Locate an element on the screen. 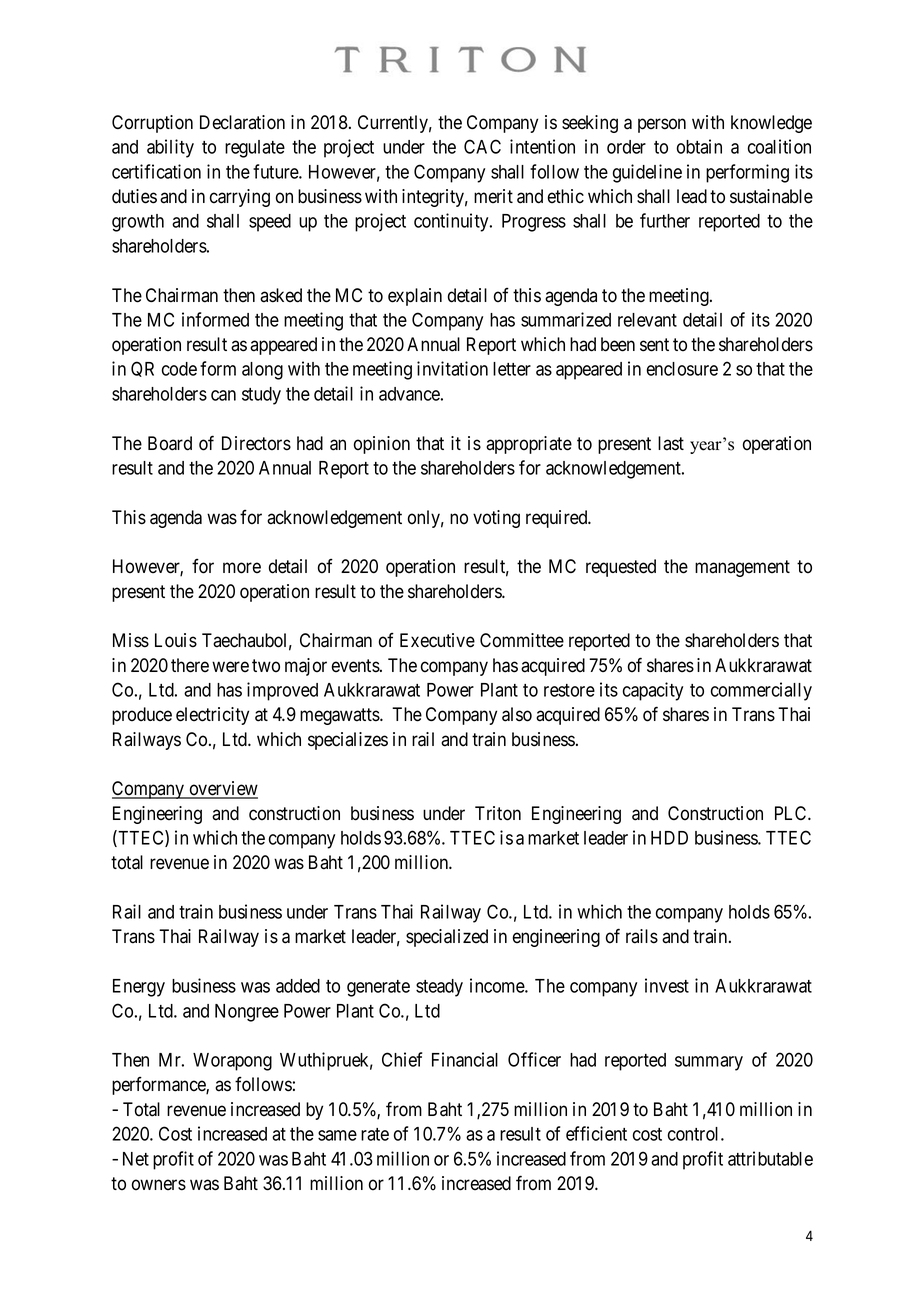 The image size is (924, 1309). enclosure is located at coordinates (682, 369).
